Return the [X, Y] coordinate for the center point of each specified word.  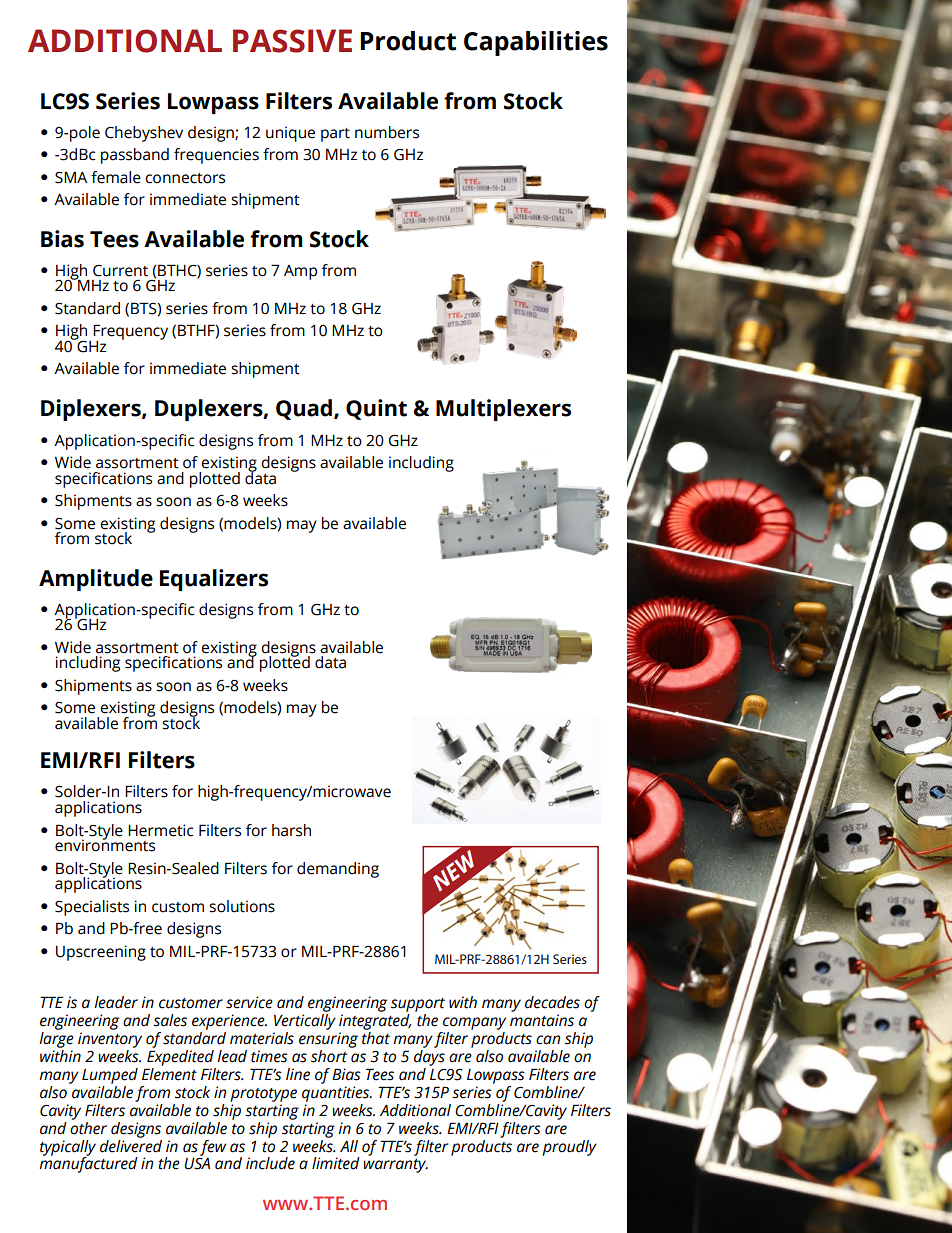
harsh [291, 830]
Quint [376, 409]
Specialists [92, 908]
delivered [131, 1145]
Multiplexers [503, 410]
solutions [242, 906]
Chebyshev [144, 134]
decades [552, 1002]
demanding [338, 870]
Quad [304, 409]
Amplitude [96, 580]
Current [120, 271]
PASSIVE [292, 41]
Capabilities [536, 43]
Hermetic [160, 830]
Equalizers [214, 580]
